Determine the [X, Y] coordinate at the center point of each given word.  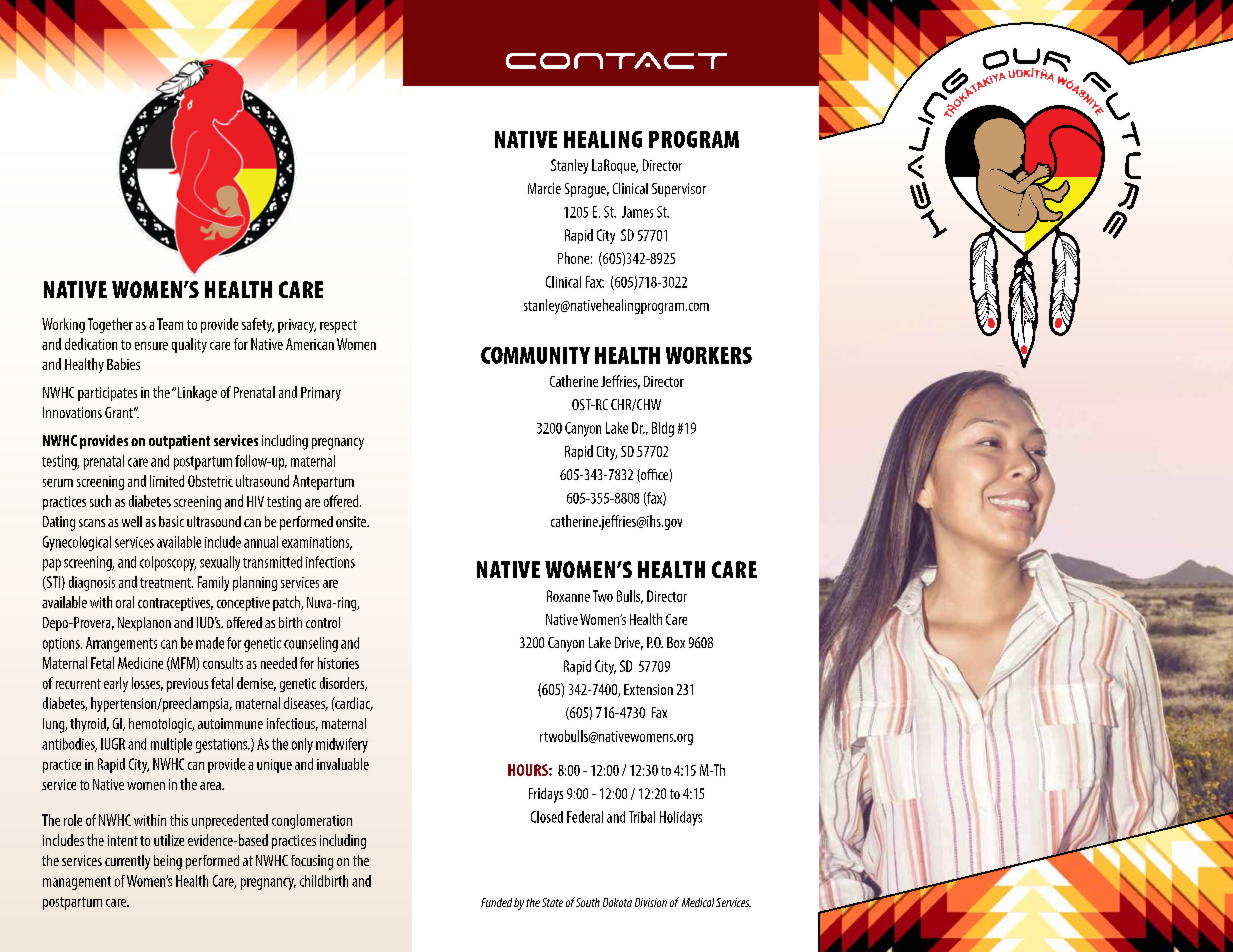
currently [127, 862]
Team [170, 324]
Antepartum [323, 482]
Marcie [544, 188]
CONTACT [616, 60]
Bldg [663, 429]
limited [167, 481]
